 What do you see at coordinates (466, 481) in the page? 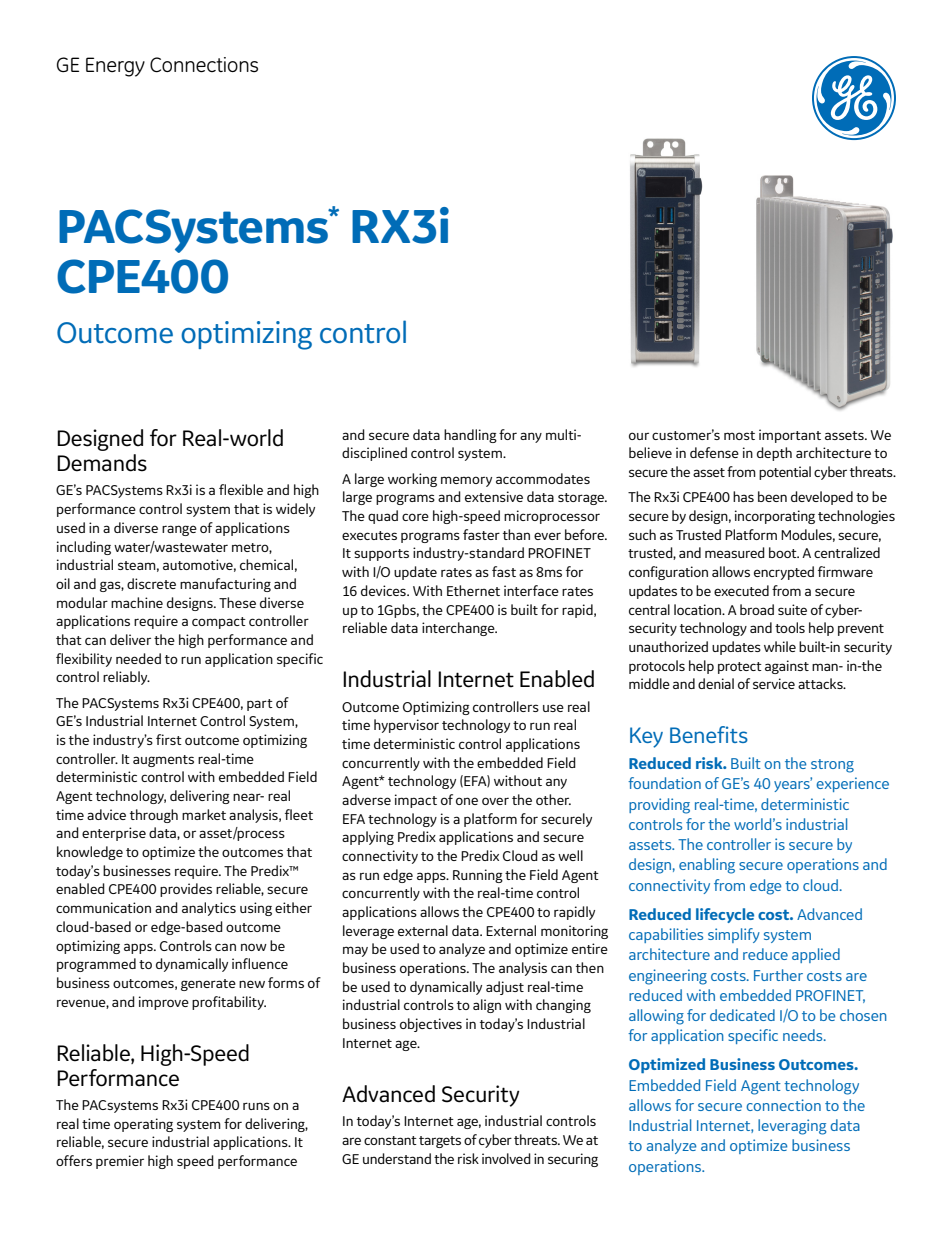
I see `memory` at bounding box center [466, 481].
